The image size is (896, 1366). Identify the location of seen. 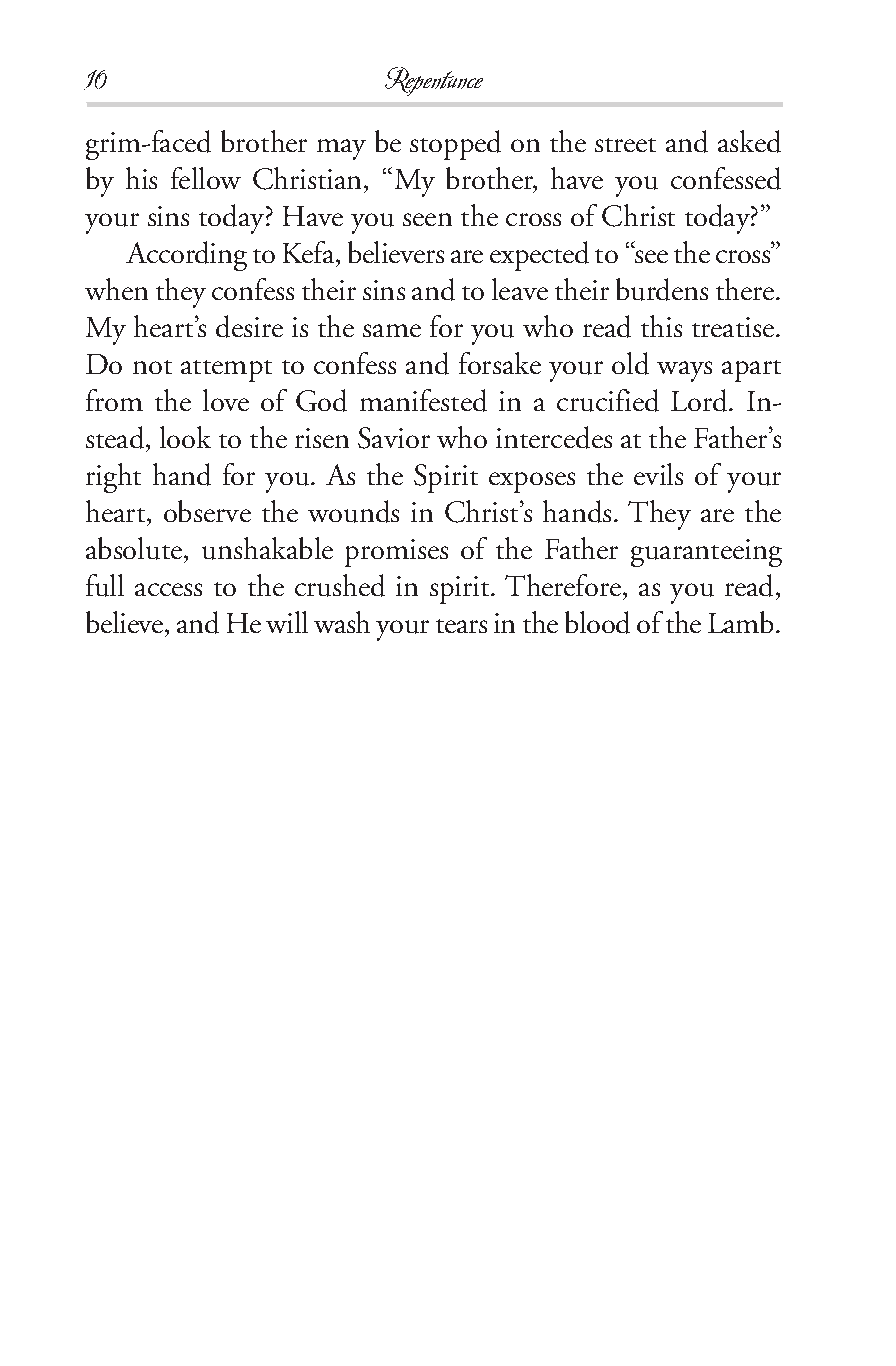
(427, 219).
